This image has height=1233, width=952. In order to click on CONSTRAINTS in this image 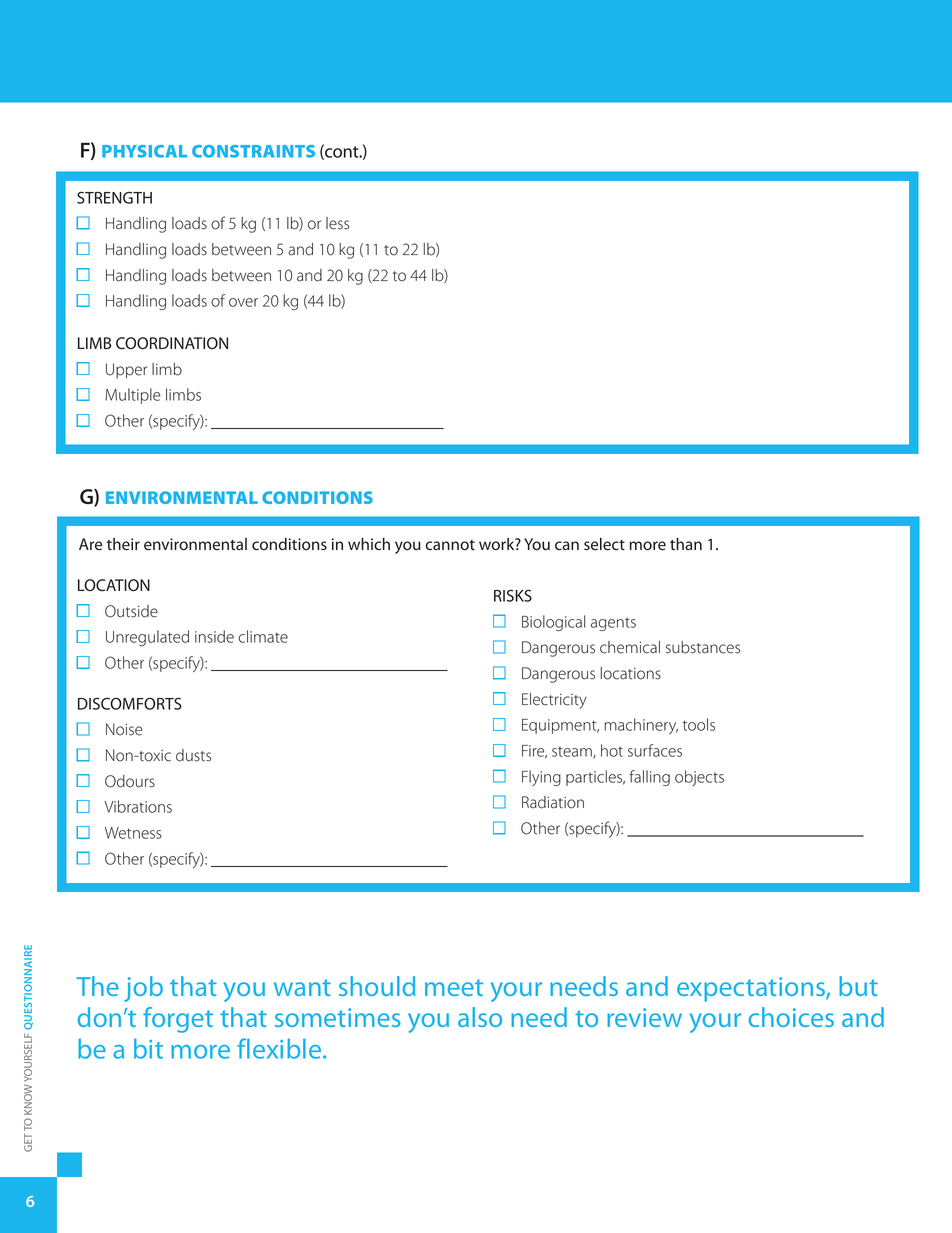, I will do `click(253, 151)`.
